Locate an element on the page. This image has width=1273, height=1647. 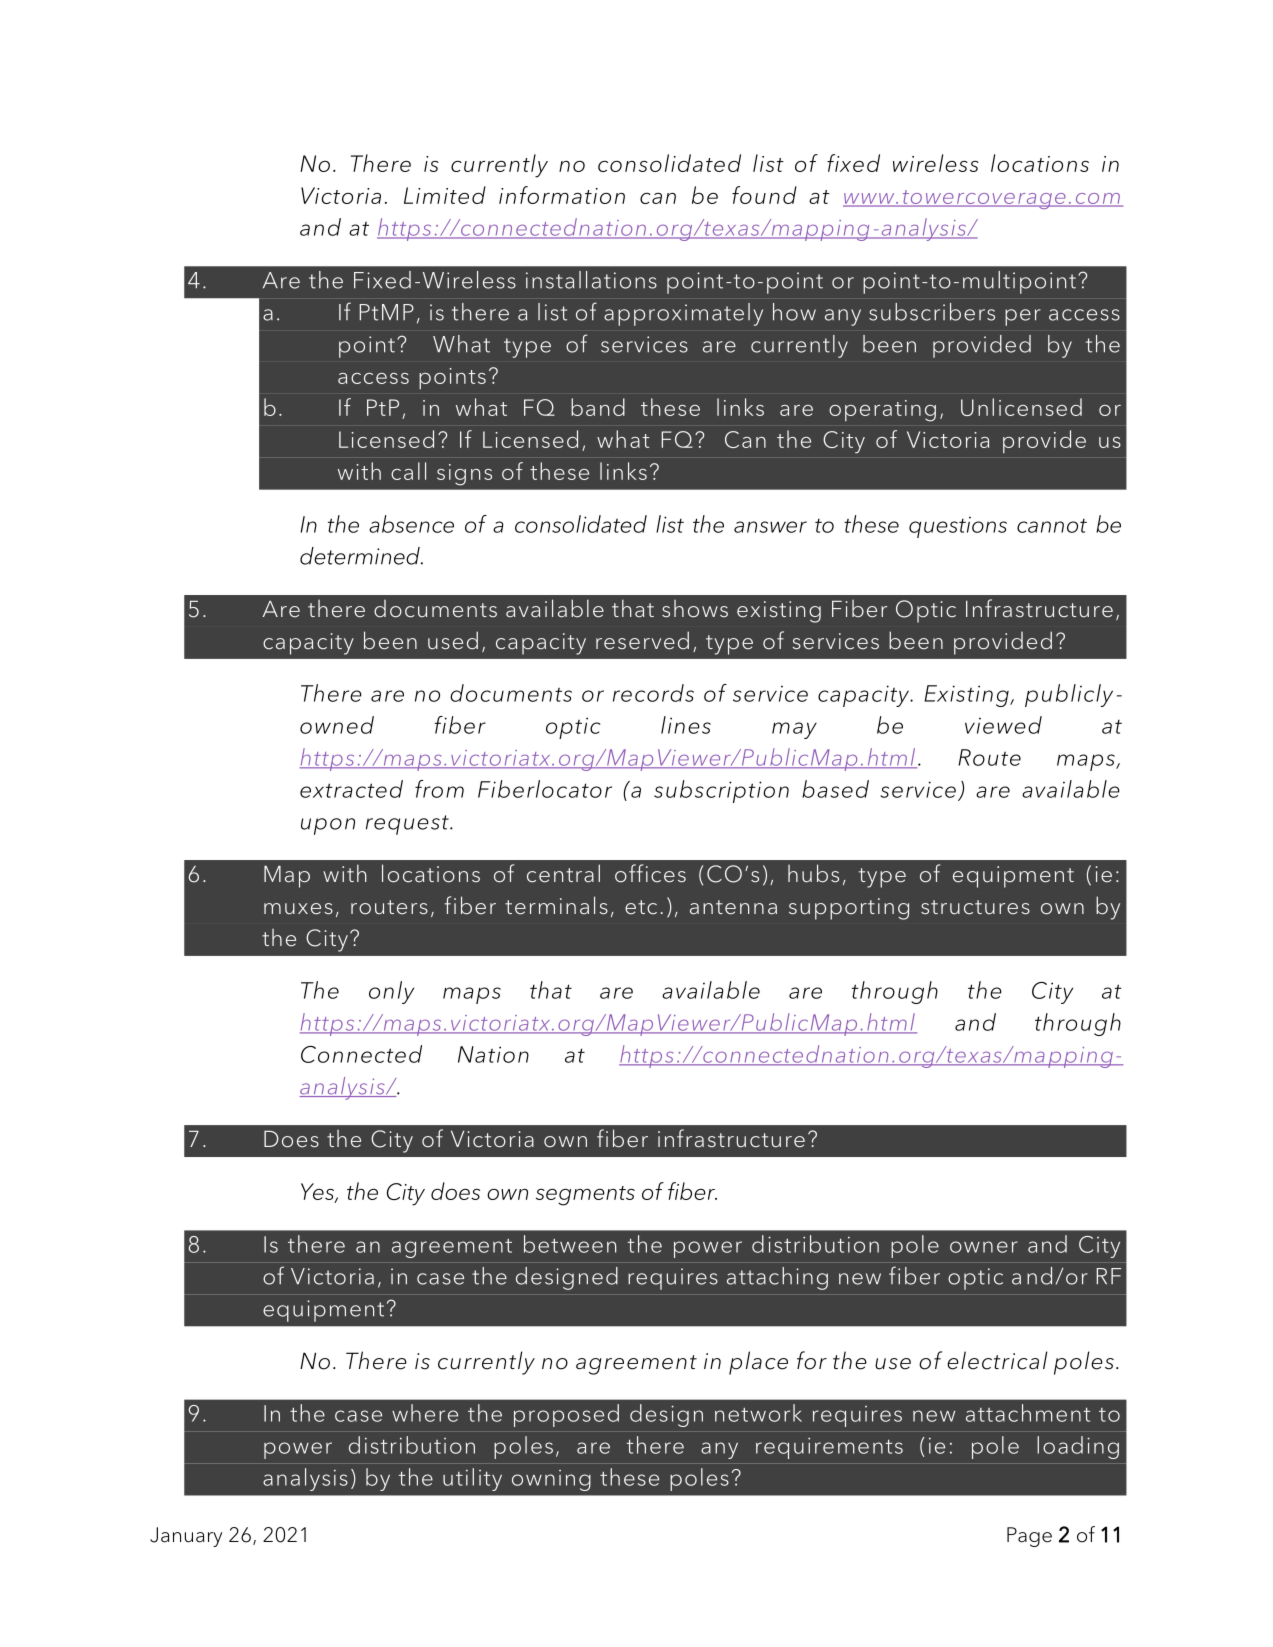
installations is located at coordinates (591, 280).
